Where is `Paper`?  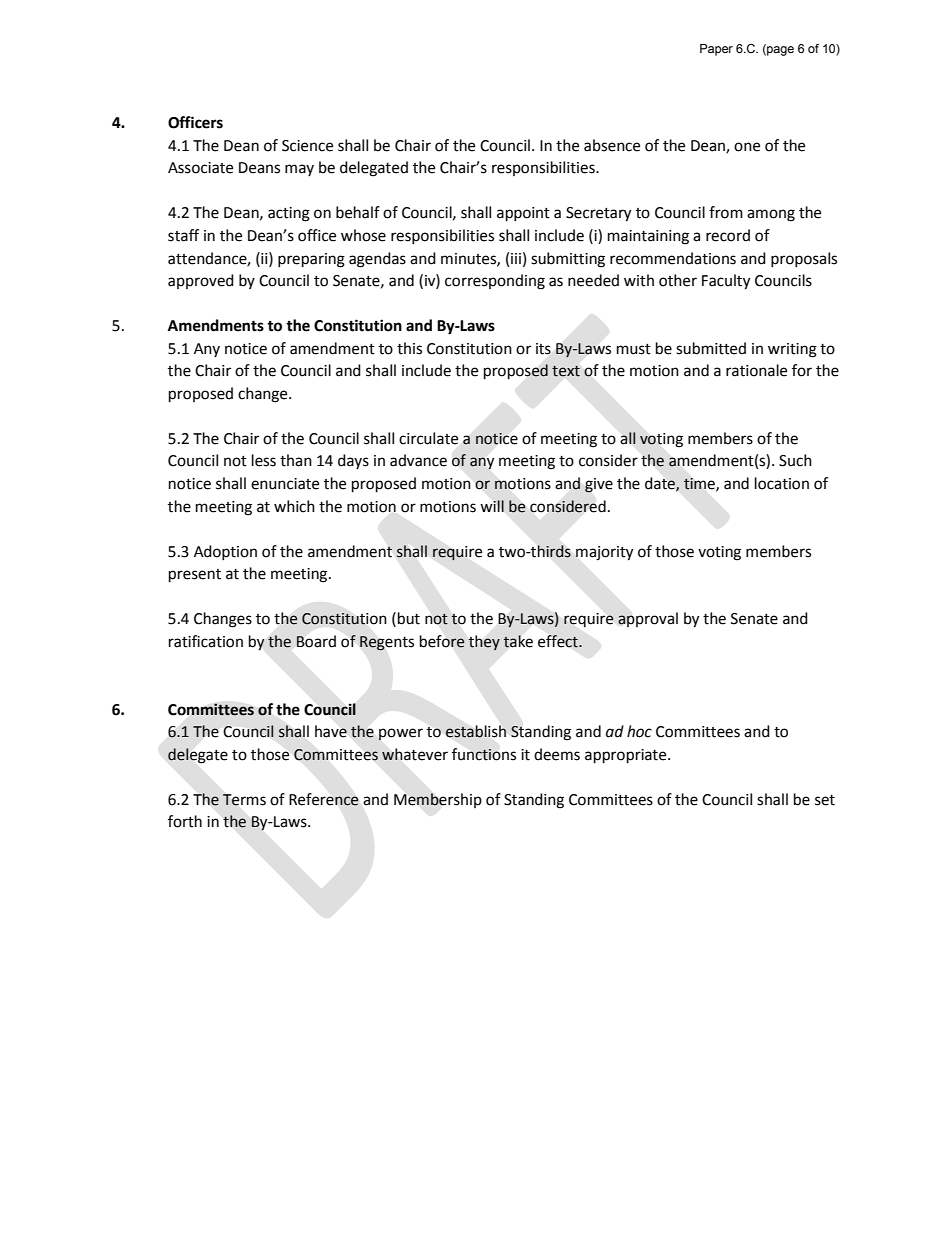
Paper is located at coordinates (716, 50).
